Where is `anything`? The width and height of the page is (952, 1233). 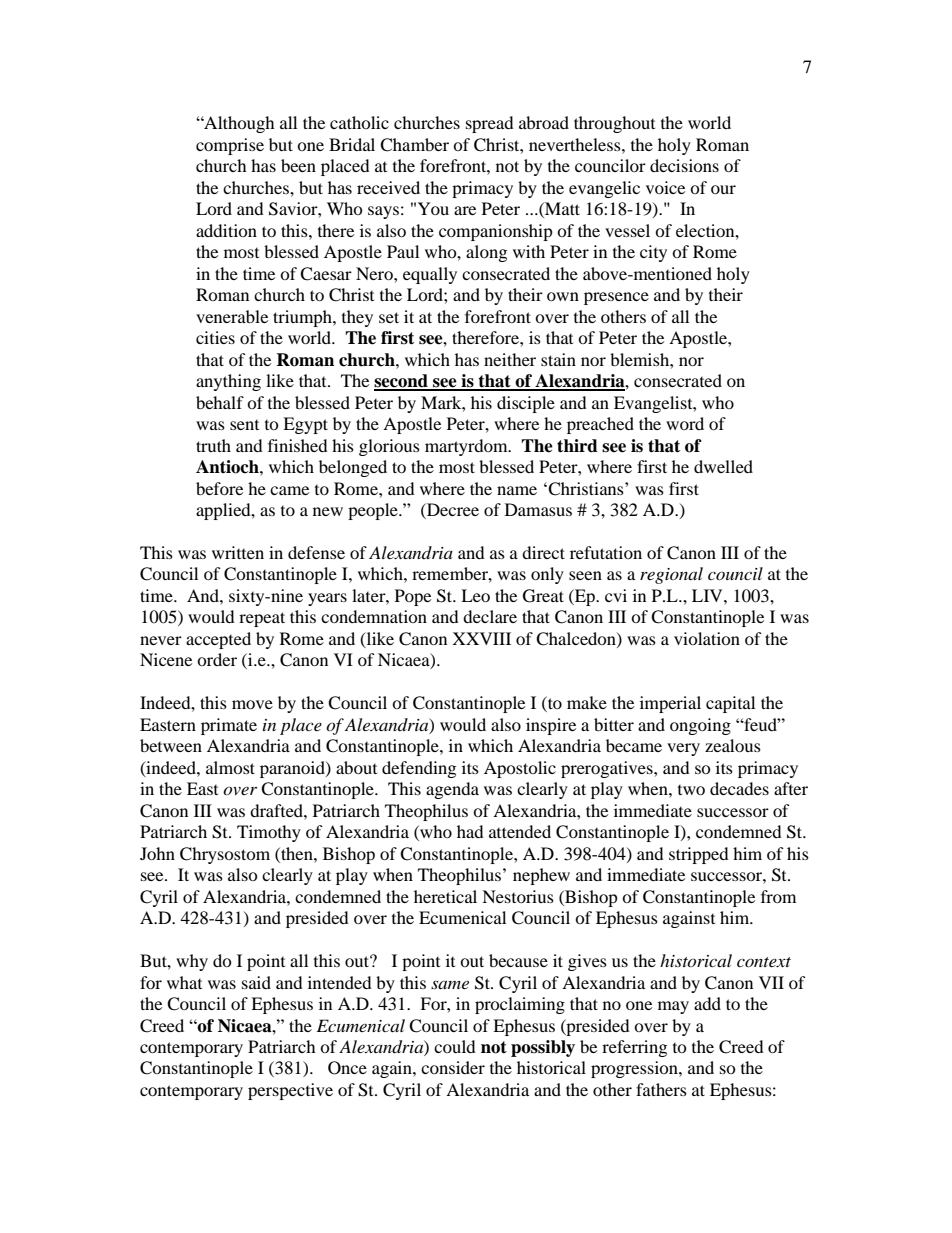 anything is located at coordinates (228, 382).
